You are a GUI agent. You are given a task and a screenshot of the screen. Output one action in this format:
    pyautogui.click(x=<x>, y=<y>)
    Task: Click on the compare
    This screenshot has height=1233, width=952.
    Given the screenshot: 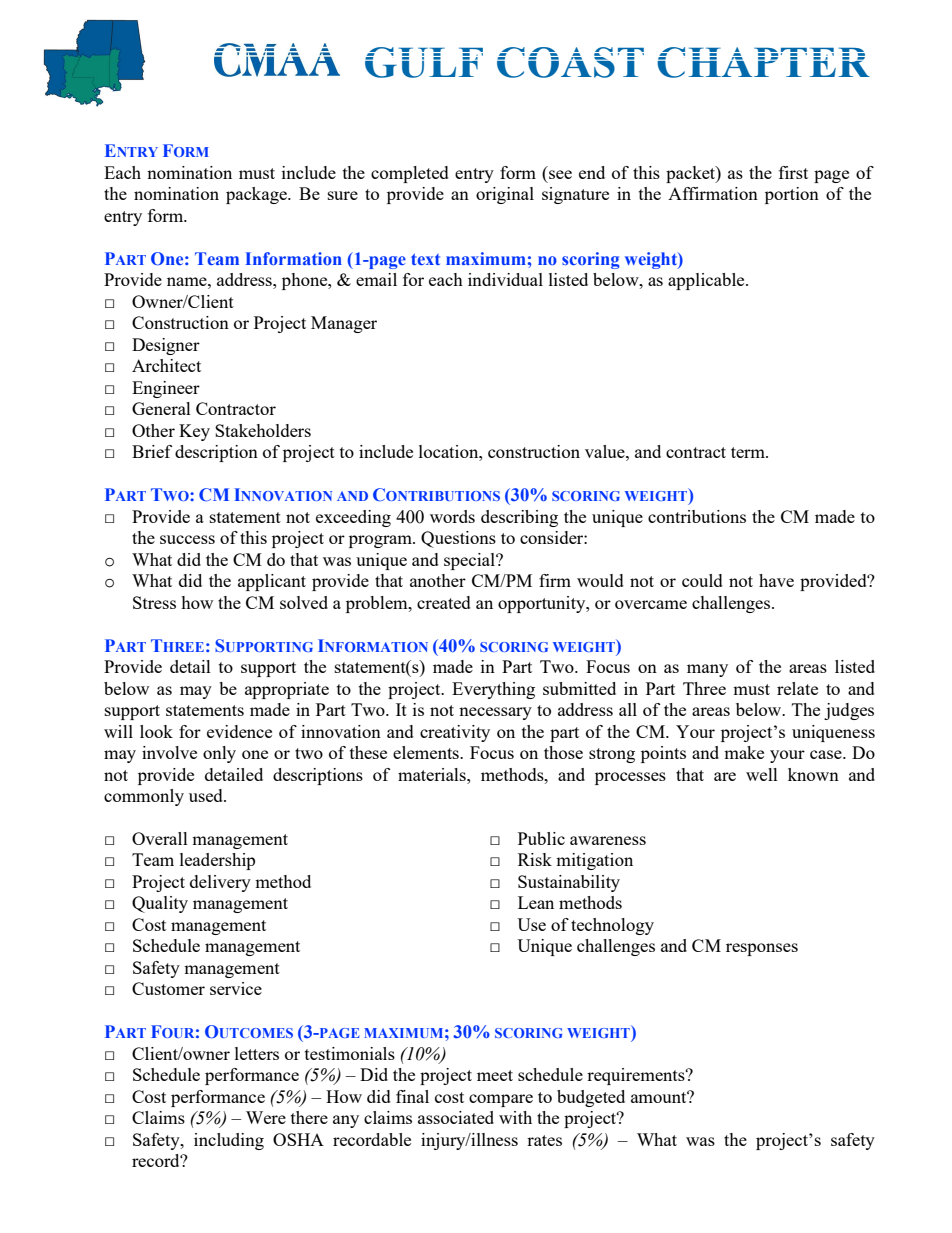 What is the action you would take?
    pyautogui.click(x=501, y=1100)
